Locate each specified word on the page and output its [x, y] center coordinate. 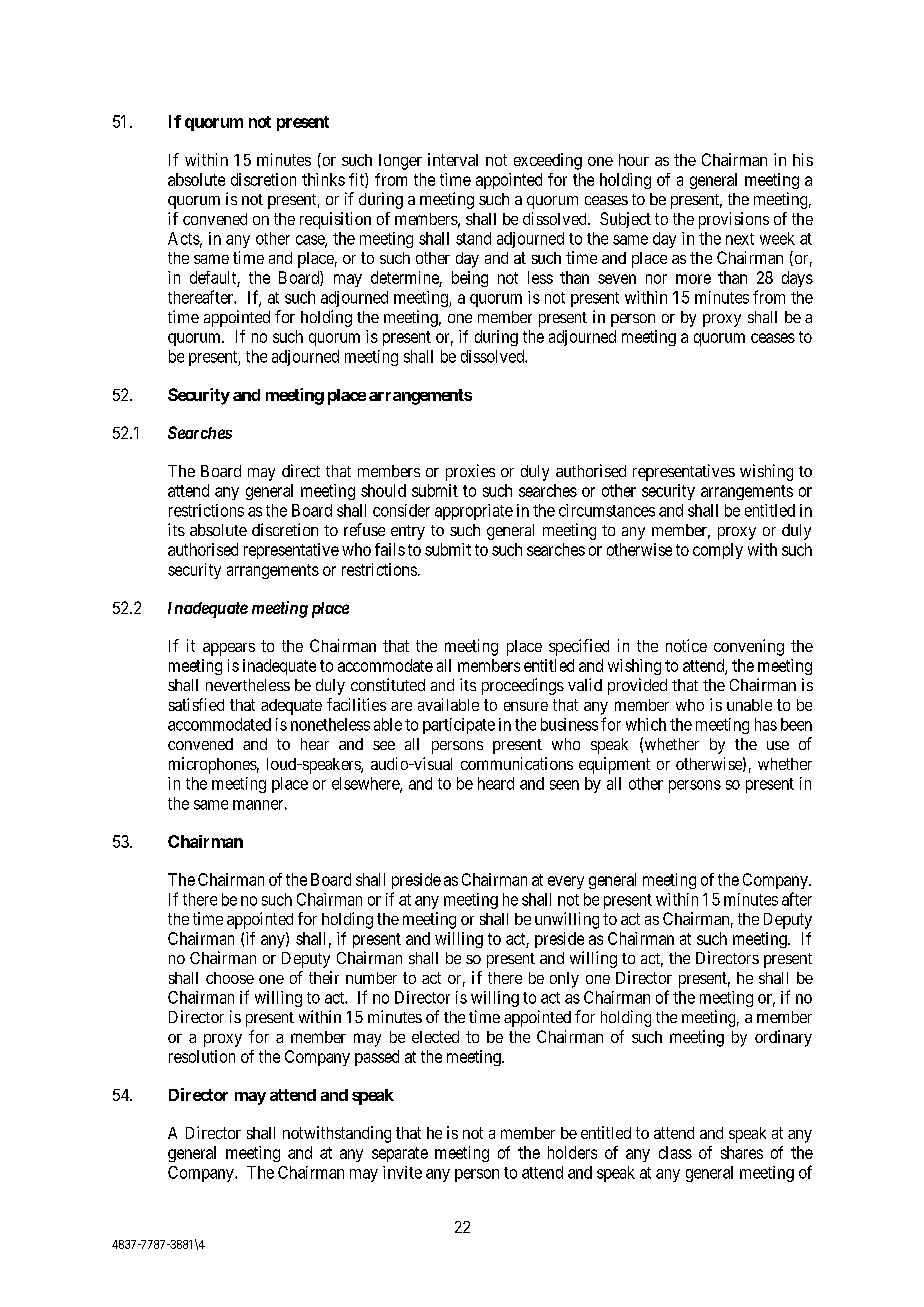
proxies [470, 472]
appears [229, 649]
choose [230, 978]
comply [718, 551]
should [383, 490]
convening [749, 647]
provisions [734, 220]
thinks [323, 179]
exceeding [548, 161]
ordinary [783, 1038]
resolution [202, 1056]
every [566, 882]
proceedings [523, 686]
